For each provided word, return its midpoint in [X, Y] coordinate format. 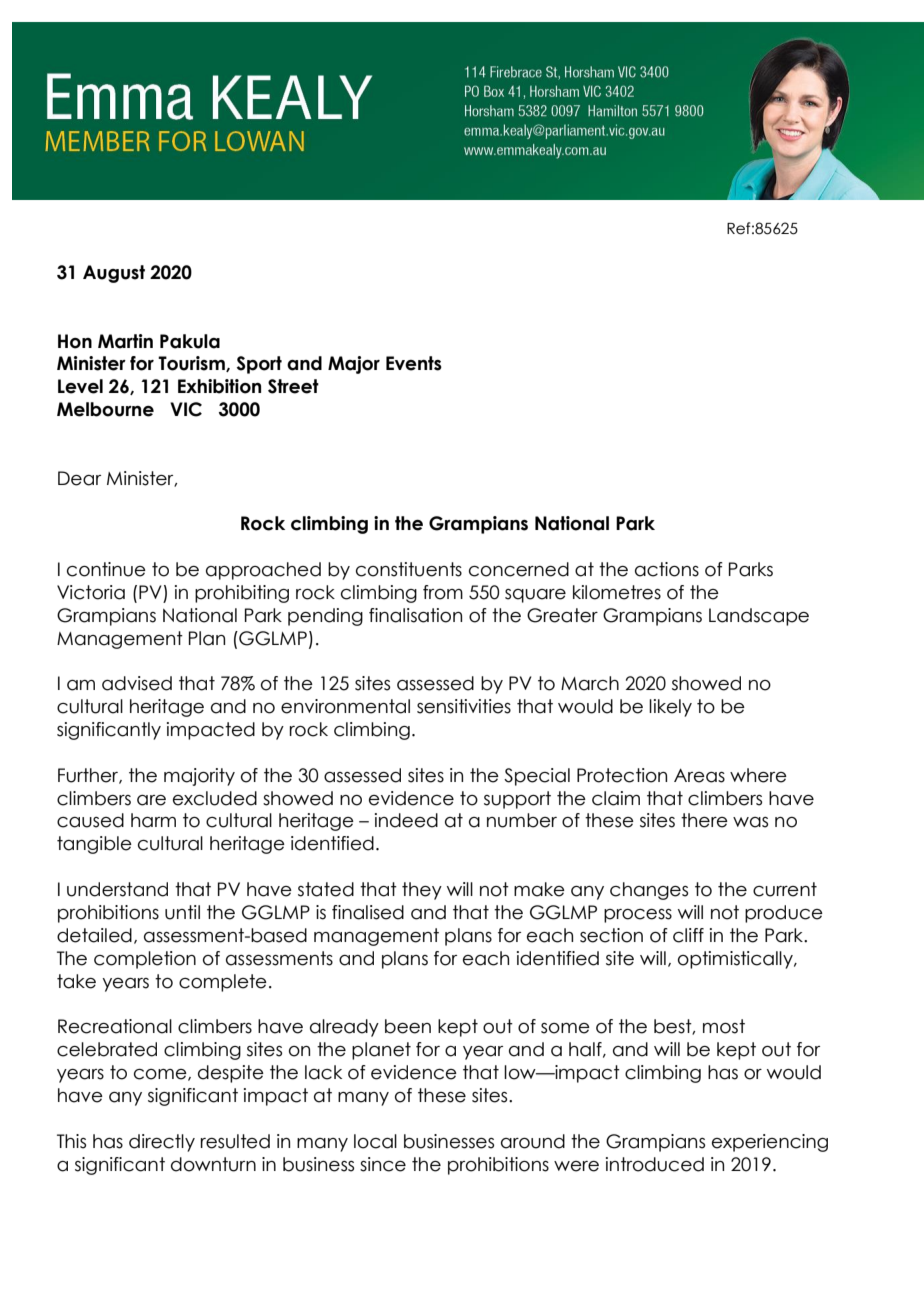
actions [667, 569]
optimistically [736, 960]
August [114, 274]
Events [414, 363]
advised [137, 683]
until [182, 912]
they [422, 891]
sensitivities [464, 706]
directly [162, 1143]
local [375, 1141]
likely [670, 708]
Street [293, 386]
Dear [79, 478]
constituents [409, 569]
